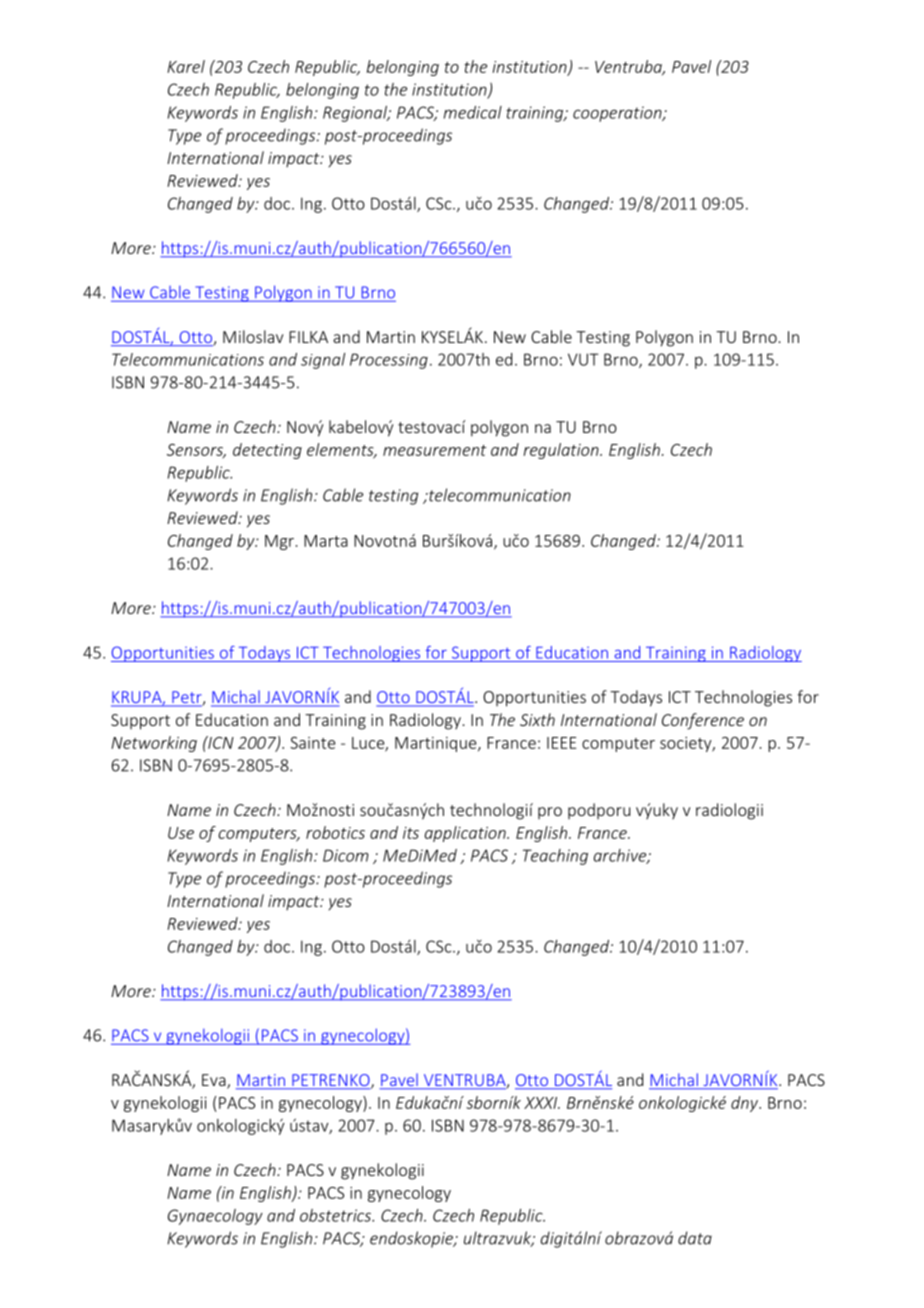 The width and height of the image is (924, 1308). I want to click on Processing, so click(389, 361).
